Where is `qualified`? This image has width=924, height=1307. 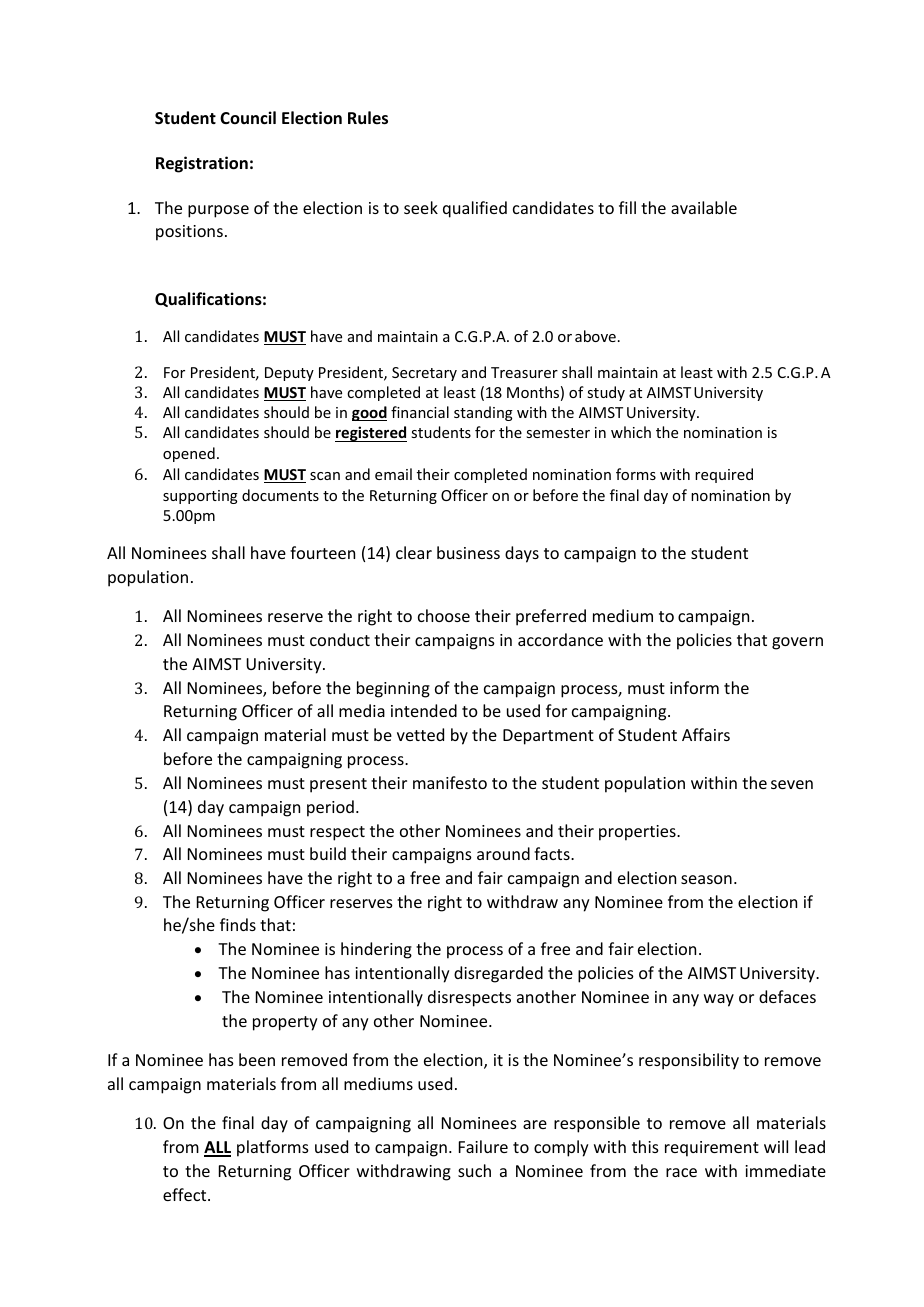
qualified is located at coordinates (475, 209).
